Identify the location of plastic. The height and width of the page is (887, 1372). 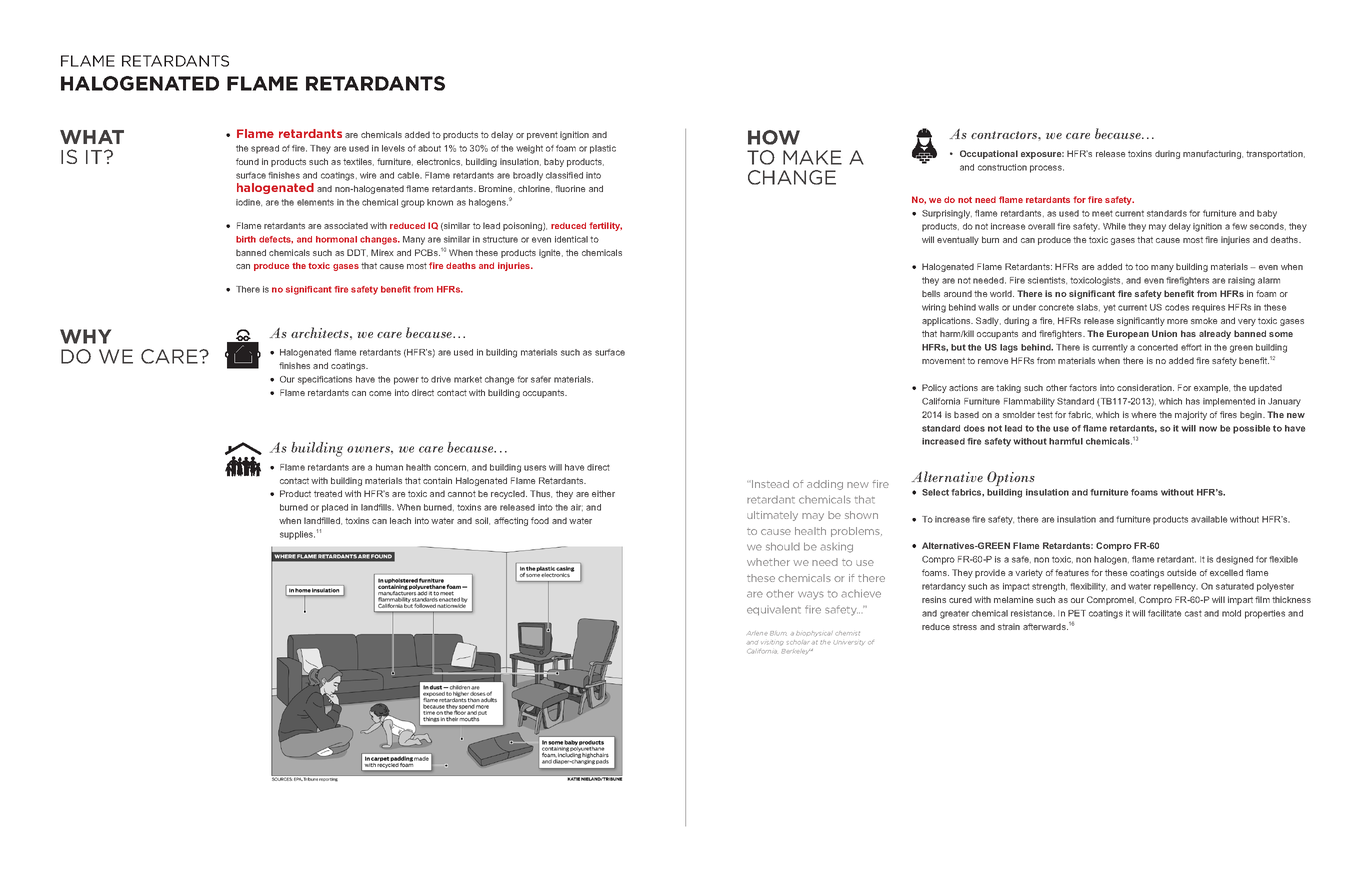
(603, 149).
